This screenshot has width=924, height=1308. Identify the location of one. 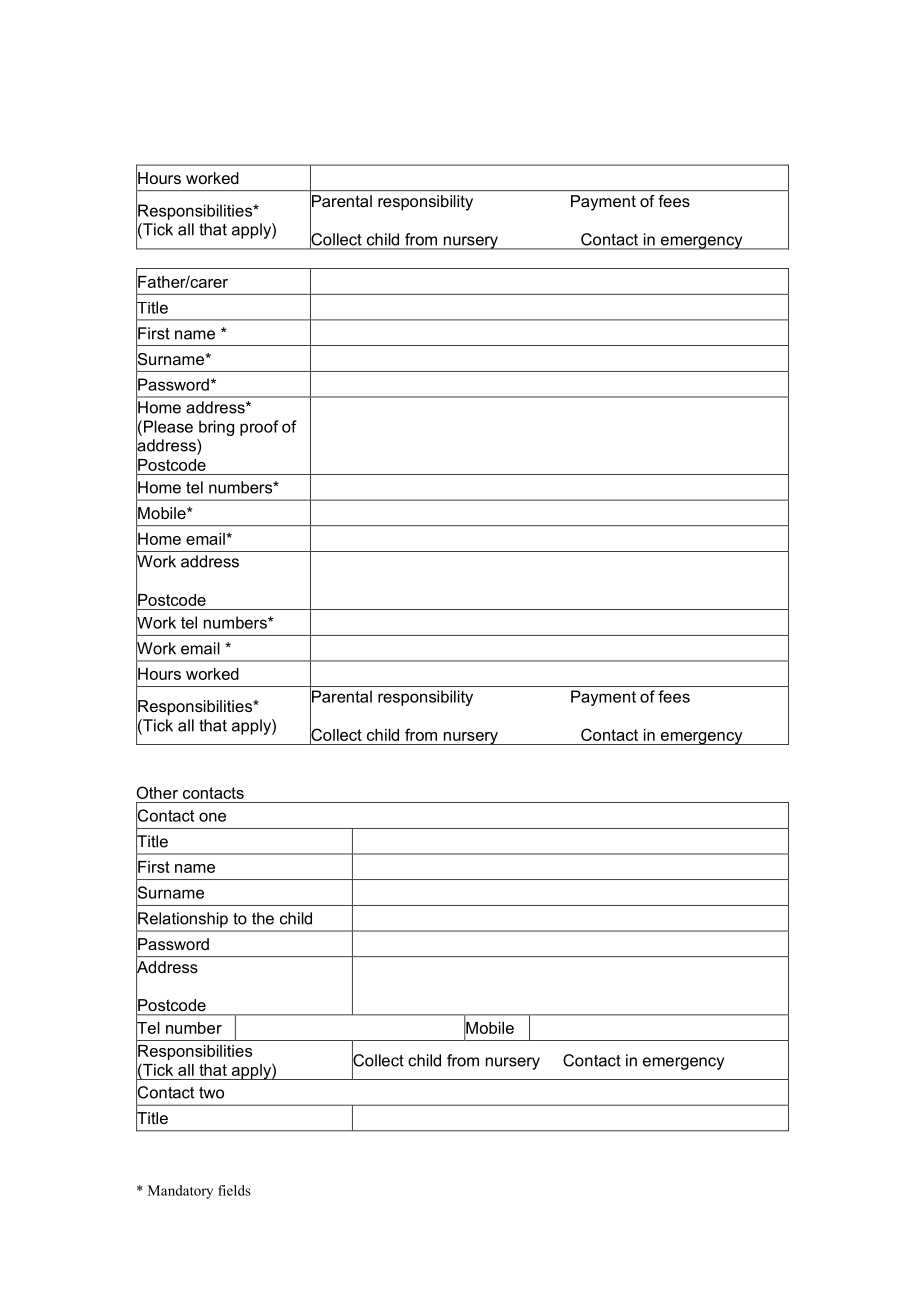
(212, 817).
